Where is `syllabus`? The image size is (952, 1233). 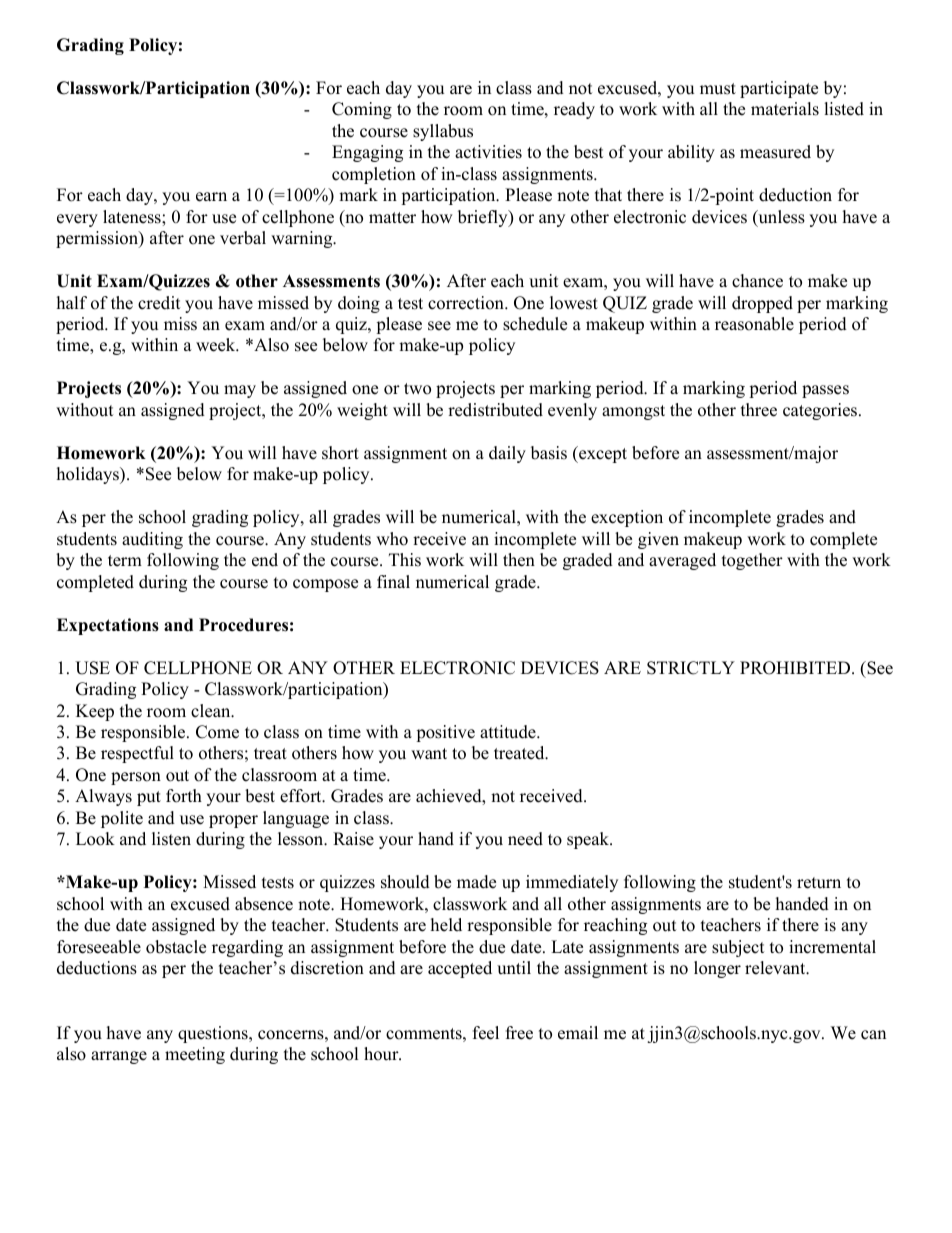
syllabus is located at coordinates (443, 132).
